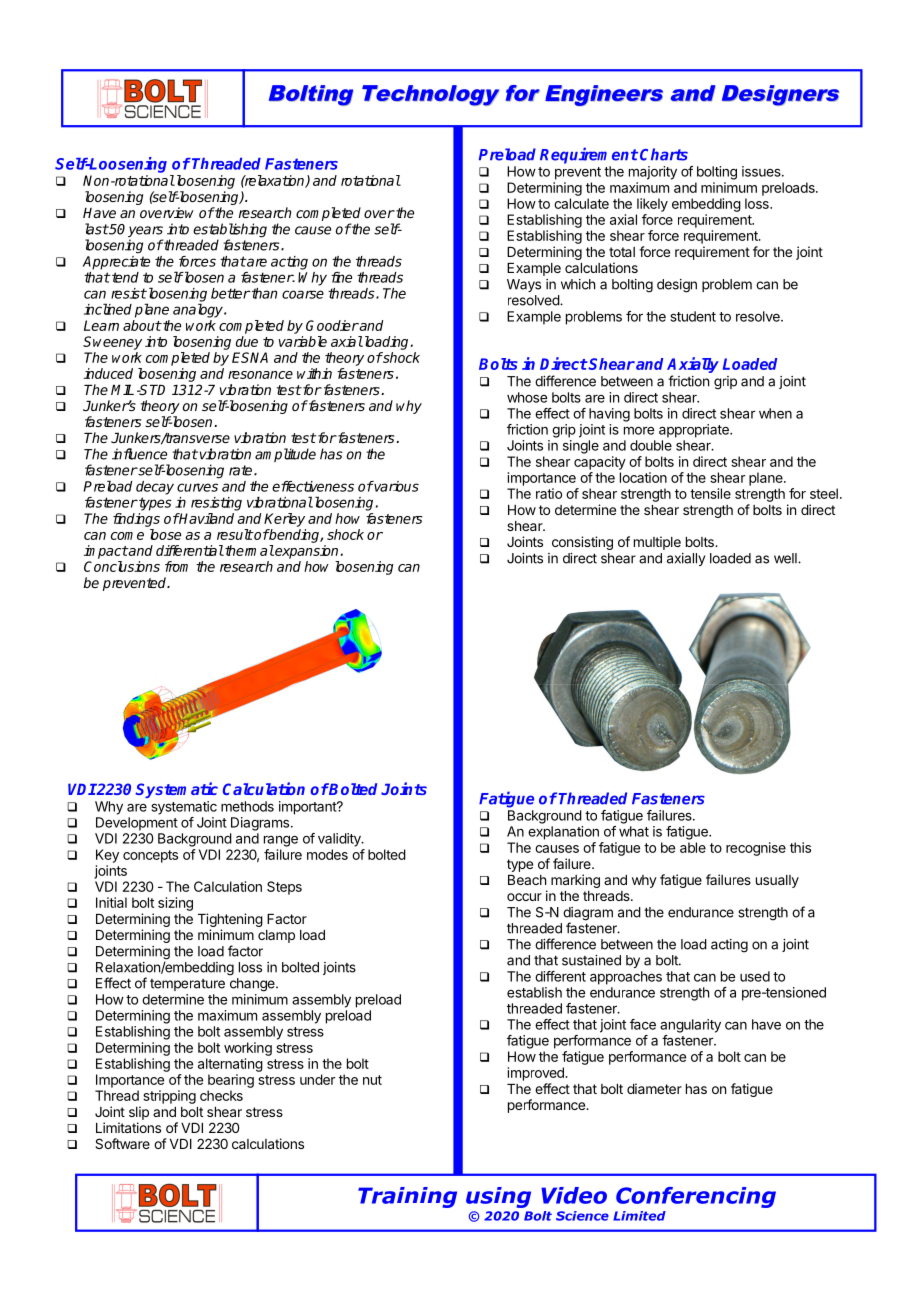 This page has height=1308, width=924. What do you see at coordinates (122, 1143) in the page?
I see `Software` at bounding box center [122, 1143].
